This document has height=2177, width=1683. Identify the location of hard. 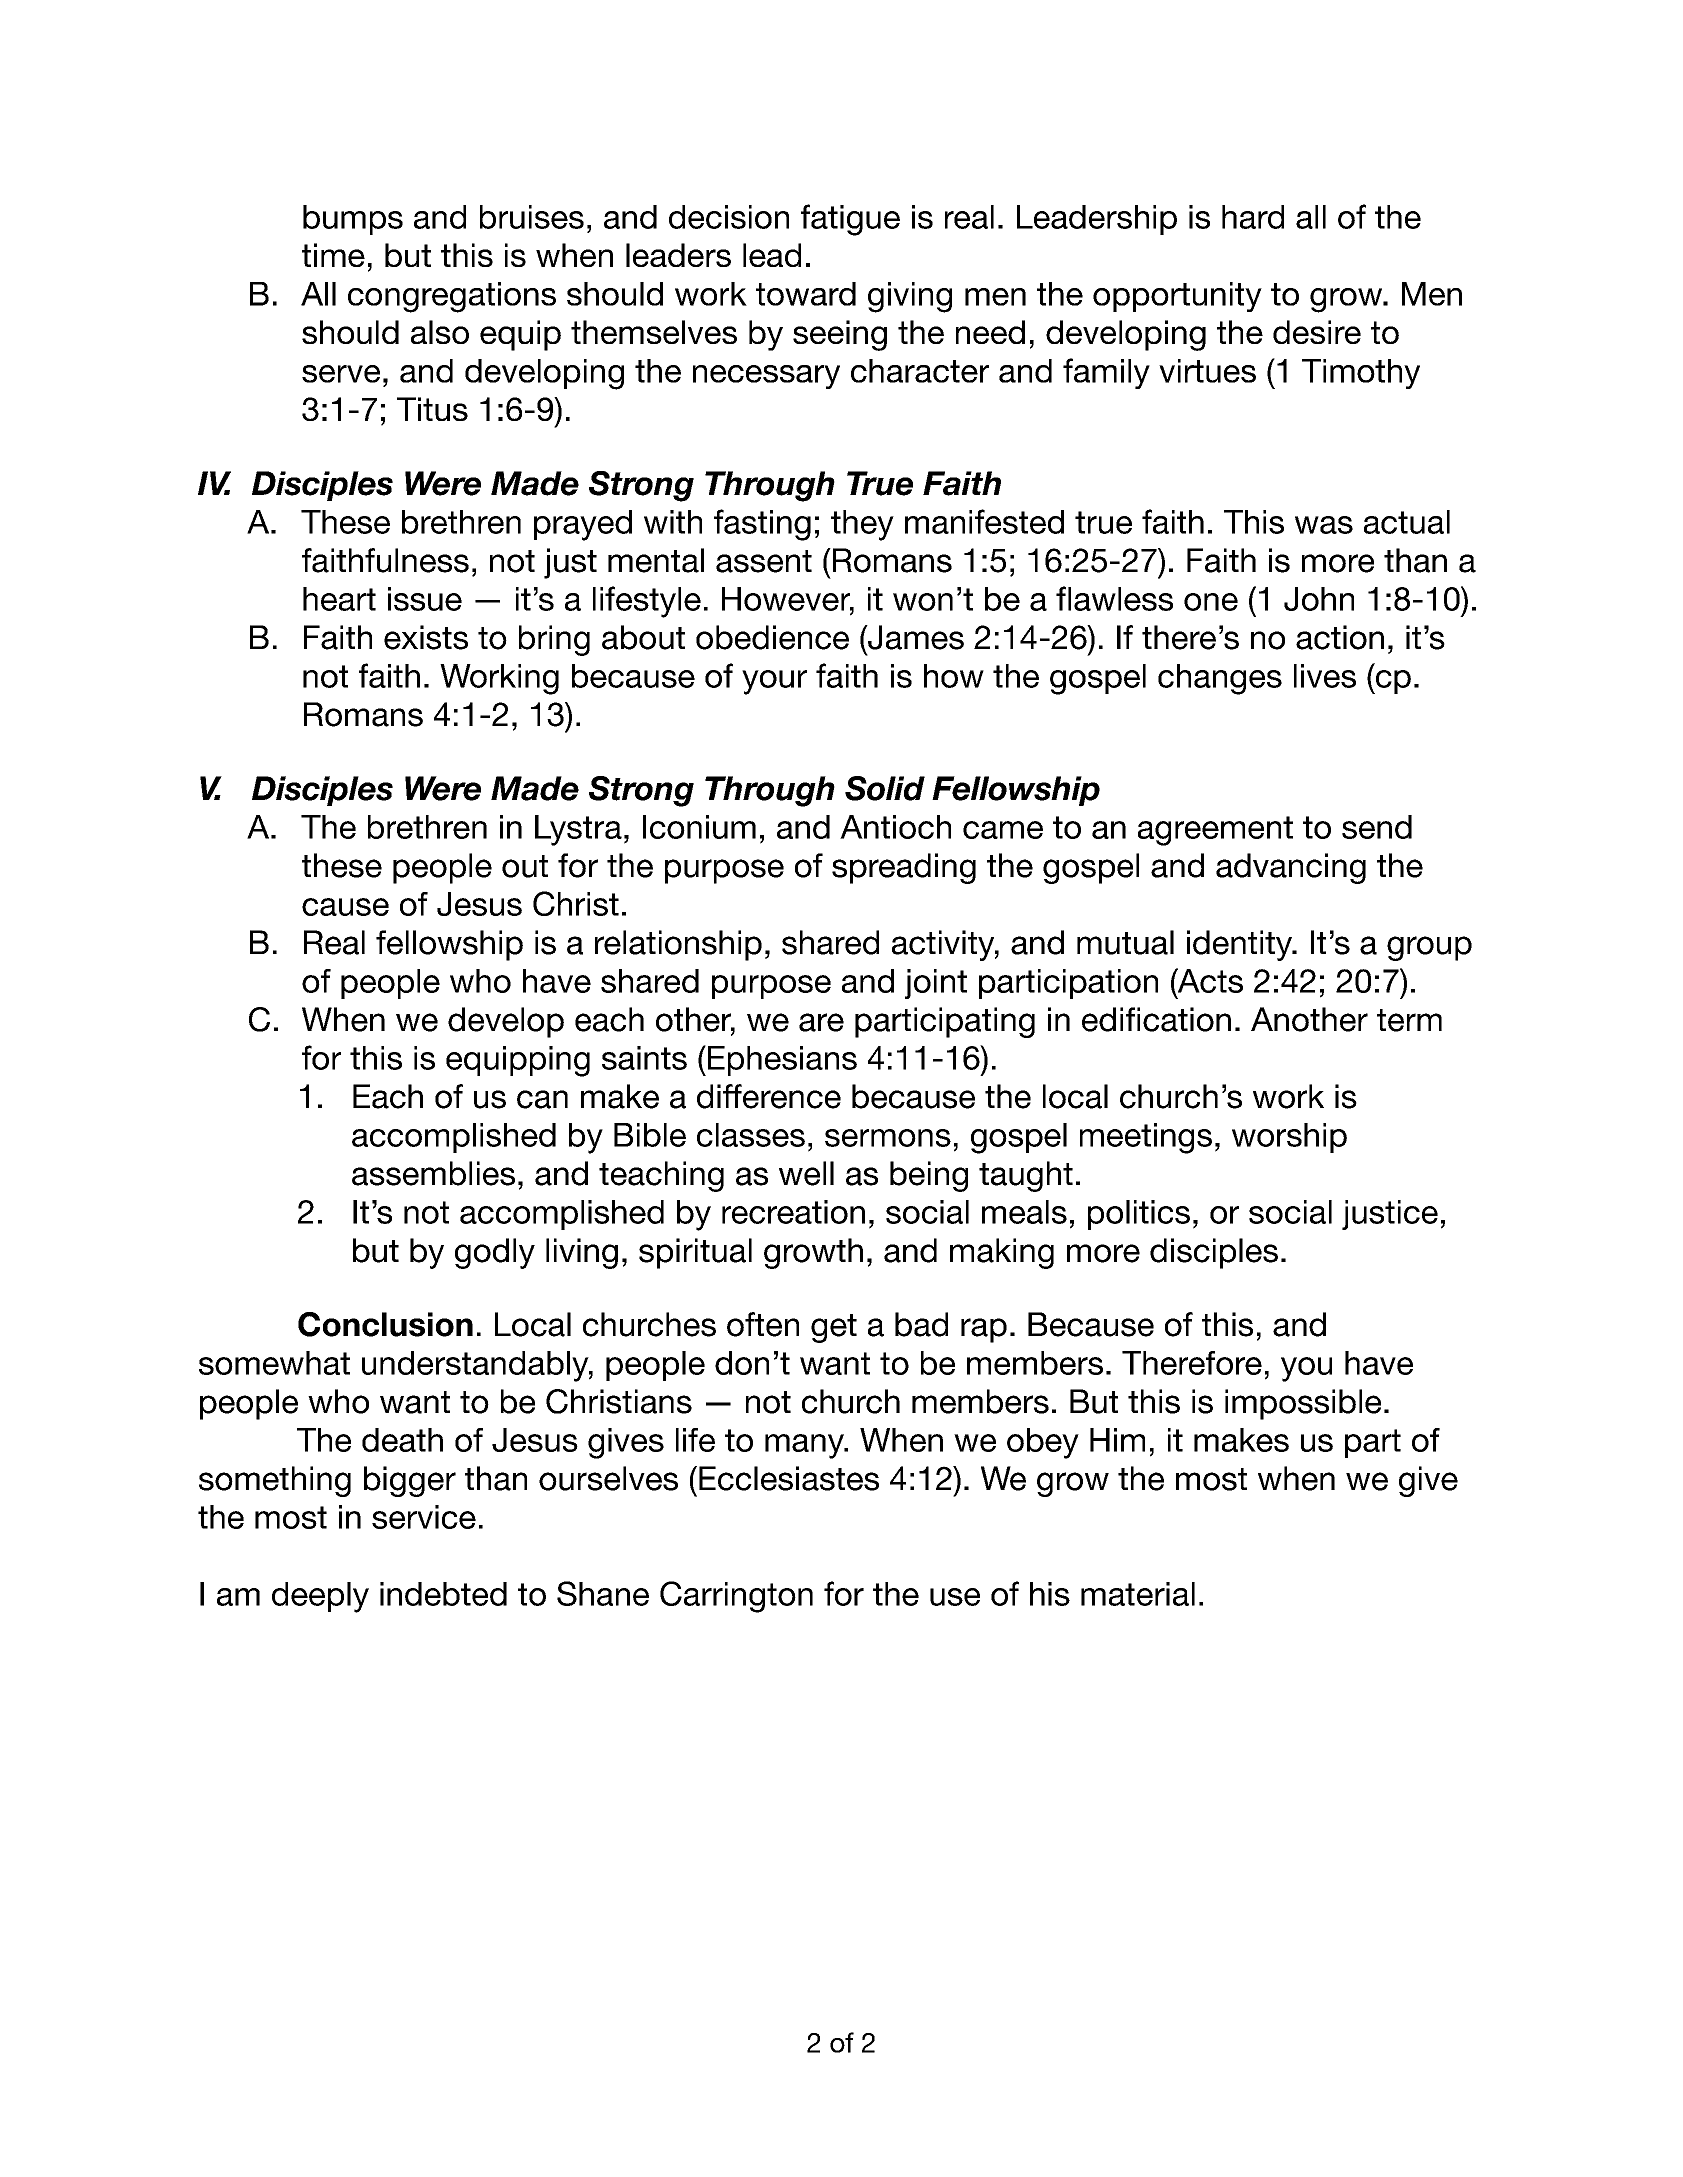
(1253, 217).
